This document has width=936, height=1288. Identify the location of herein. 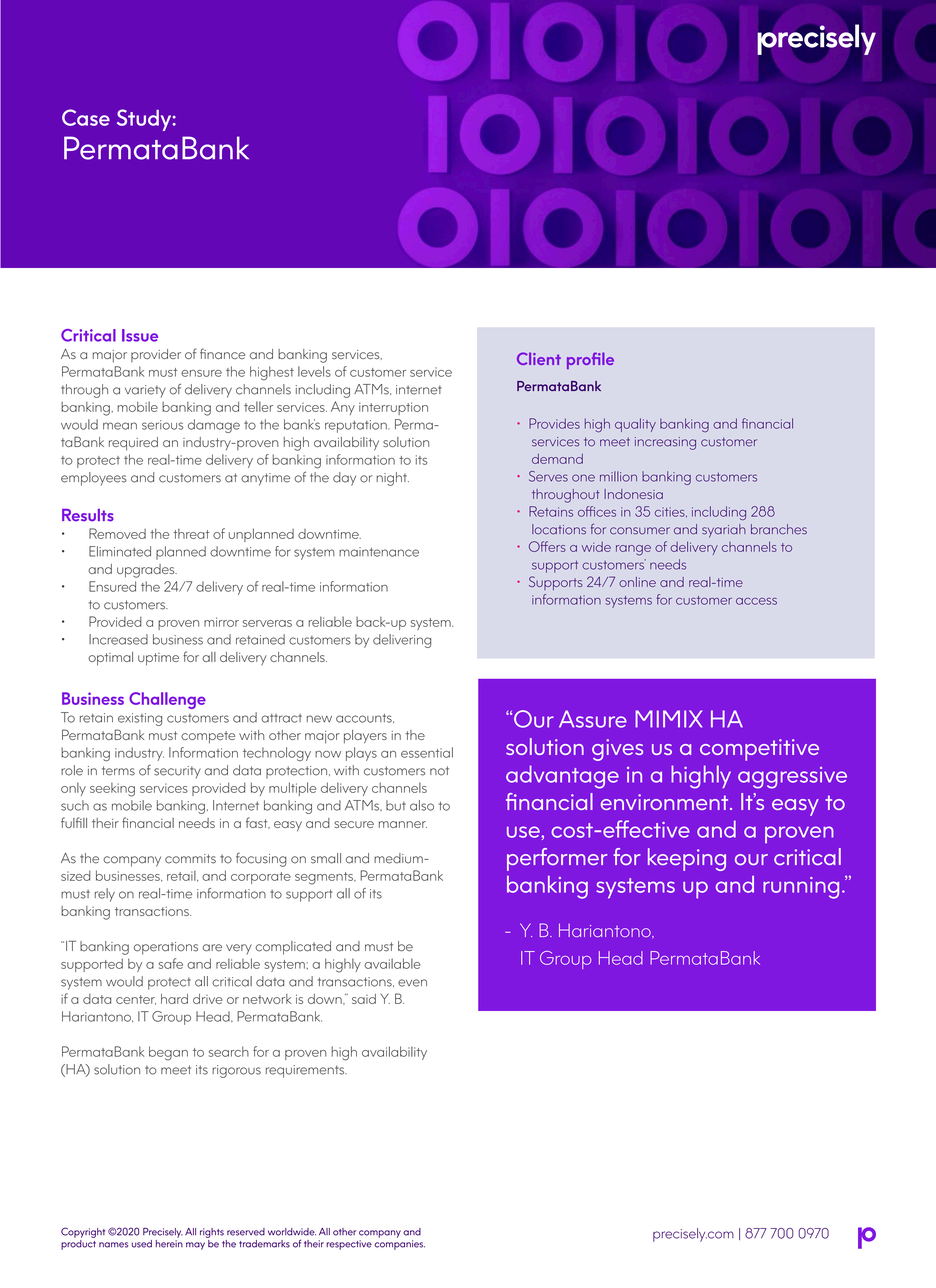
(169, 1242).
